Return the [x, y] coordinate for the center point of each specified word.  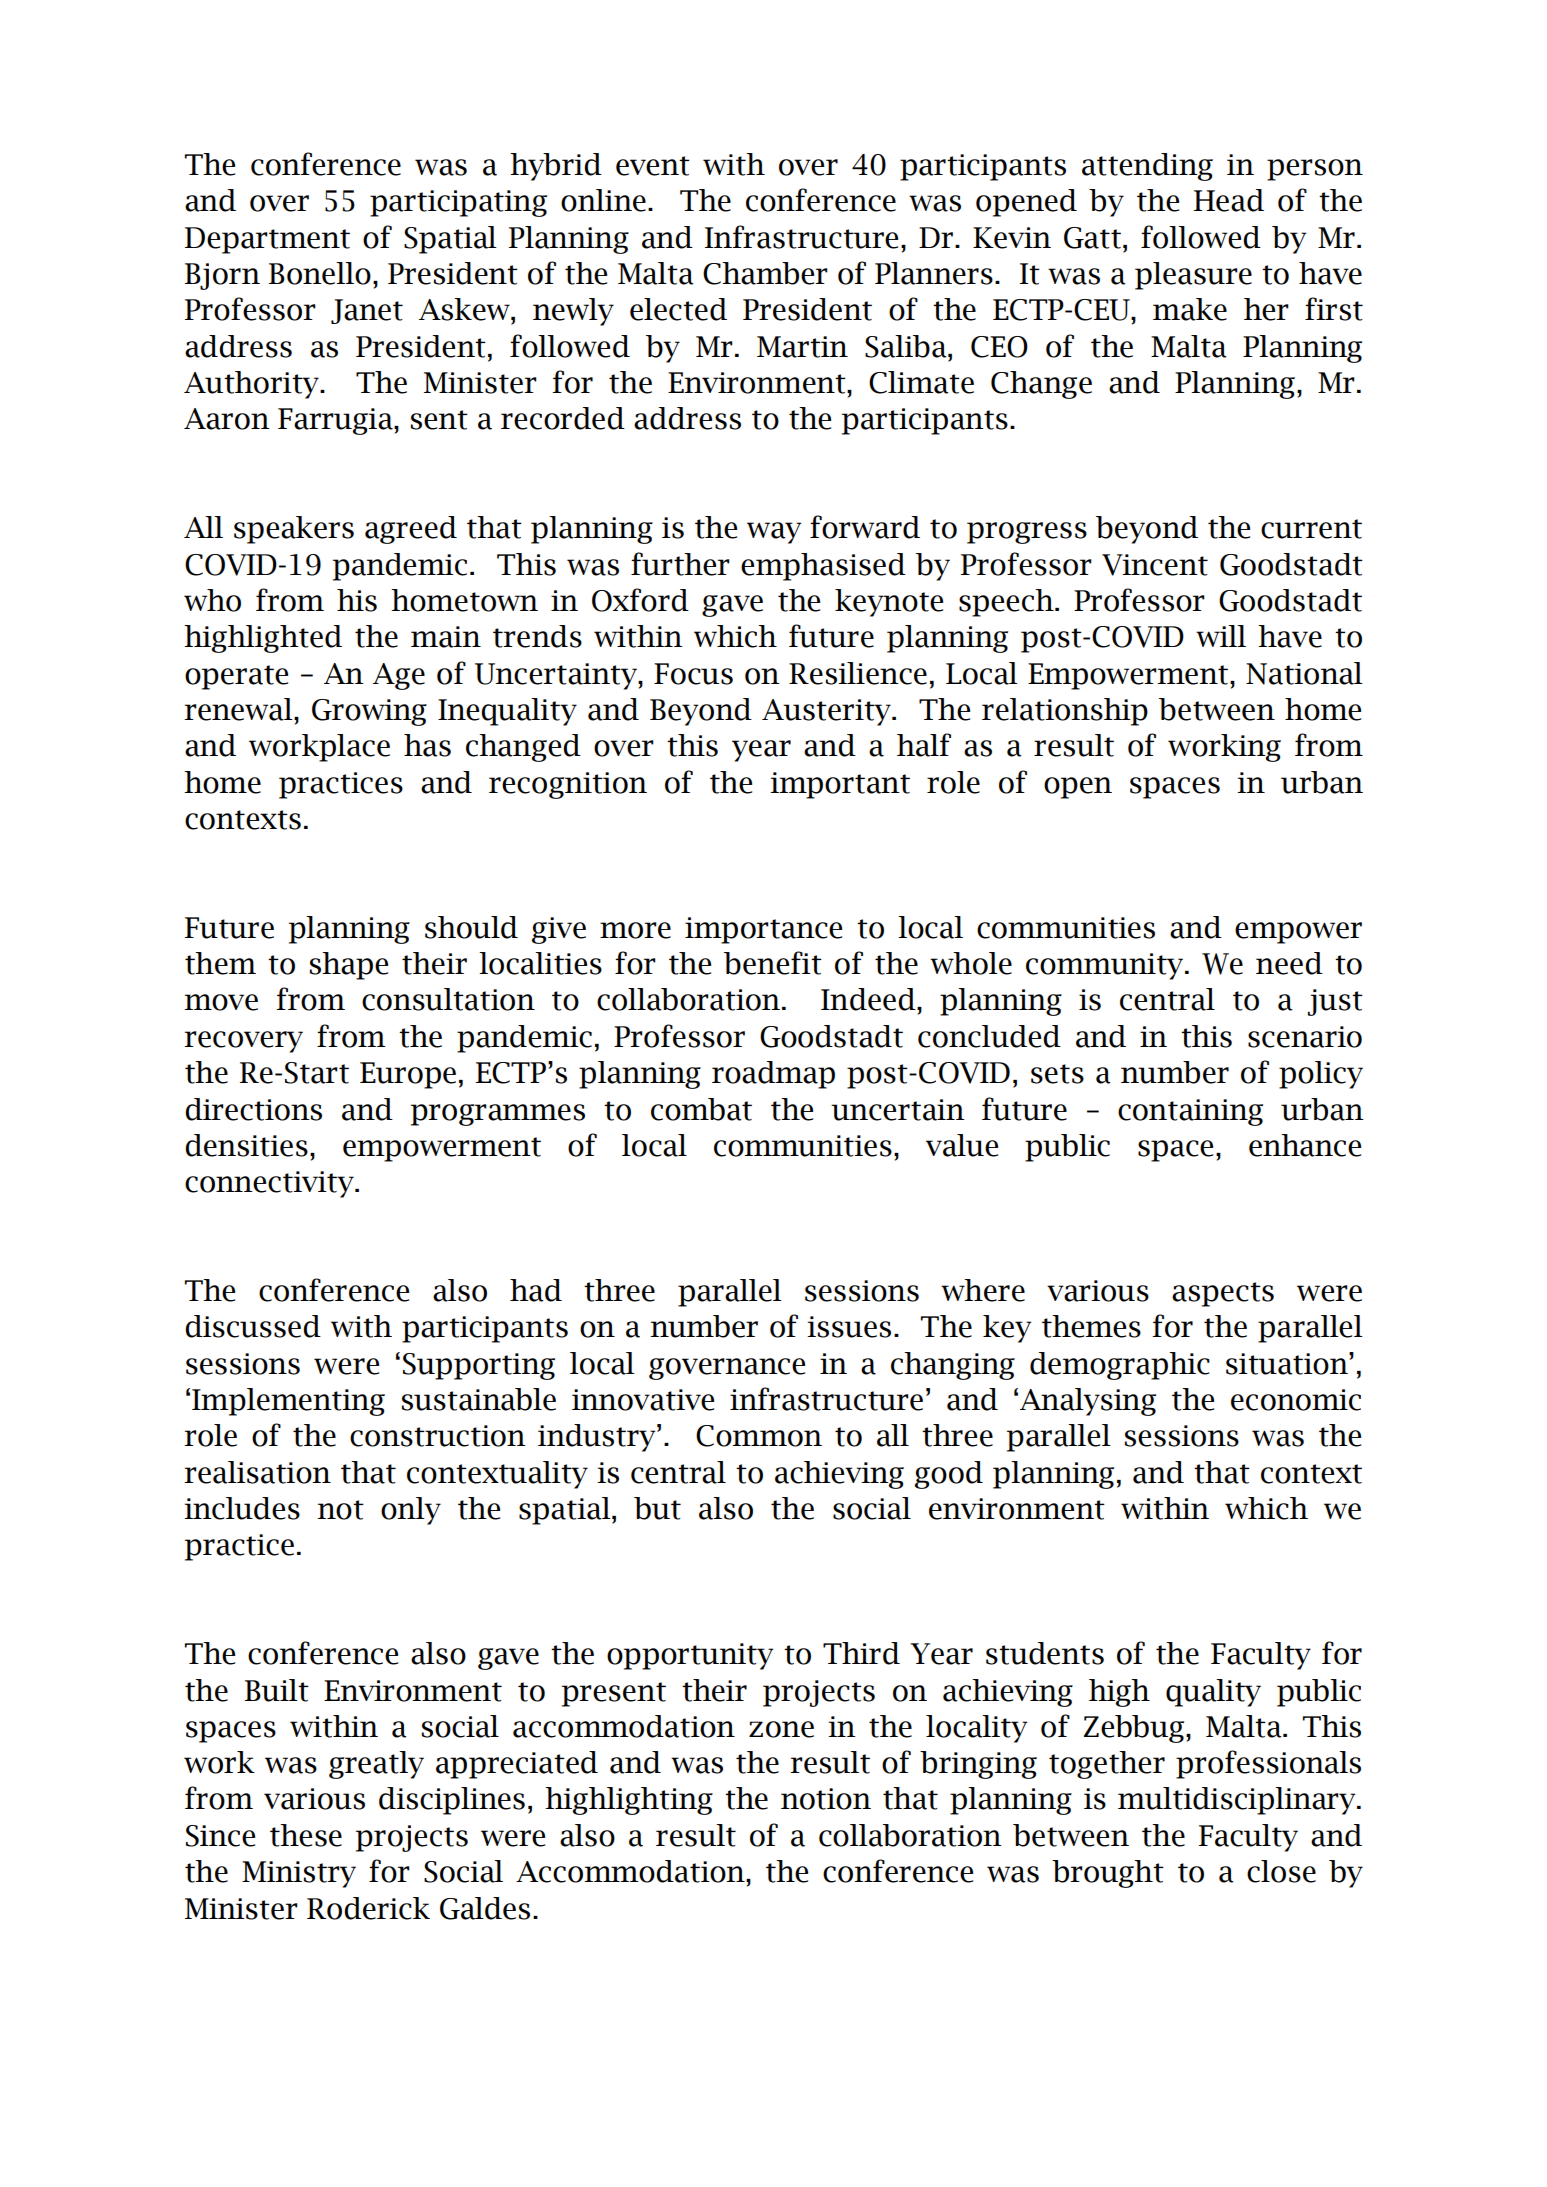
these [306, 1835]
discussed [253, 1326]
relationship [1065, 712]
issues [849, 1327]
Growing [369, 712]
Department [267, 240]
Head [1229, 200]
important [840, 785]
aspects [1223, 1294]
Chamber [765, 273]
